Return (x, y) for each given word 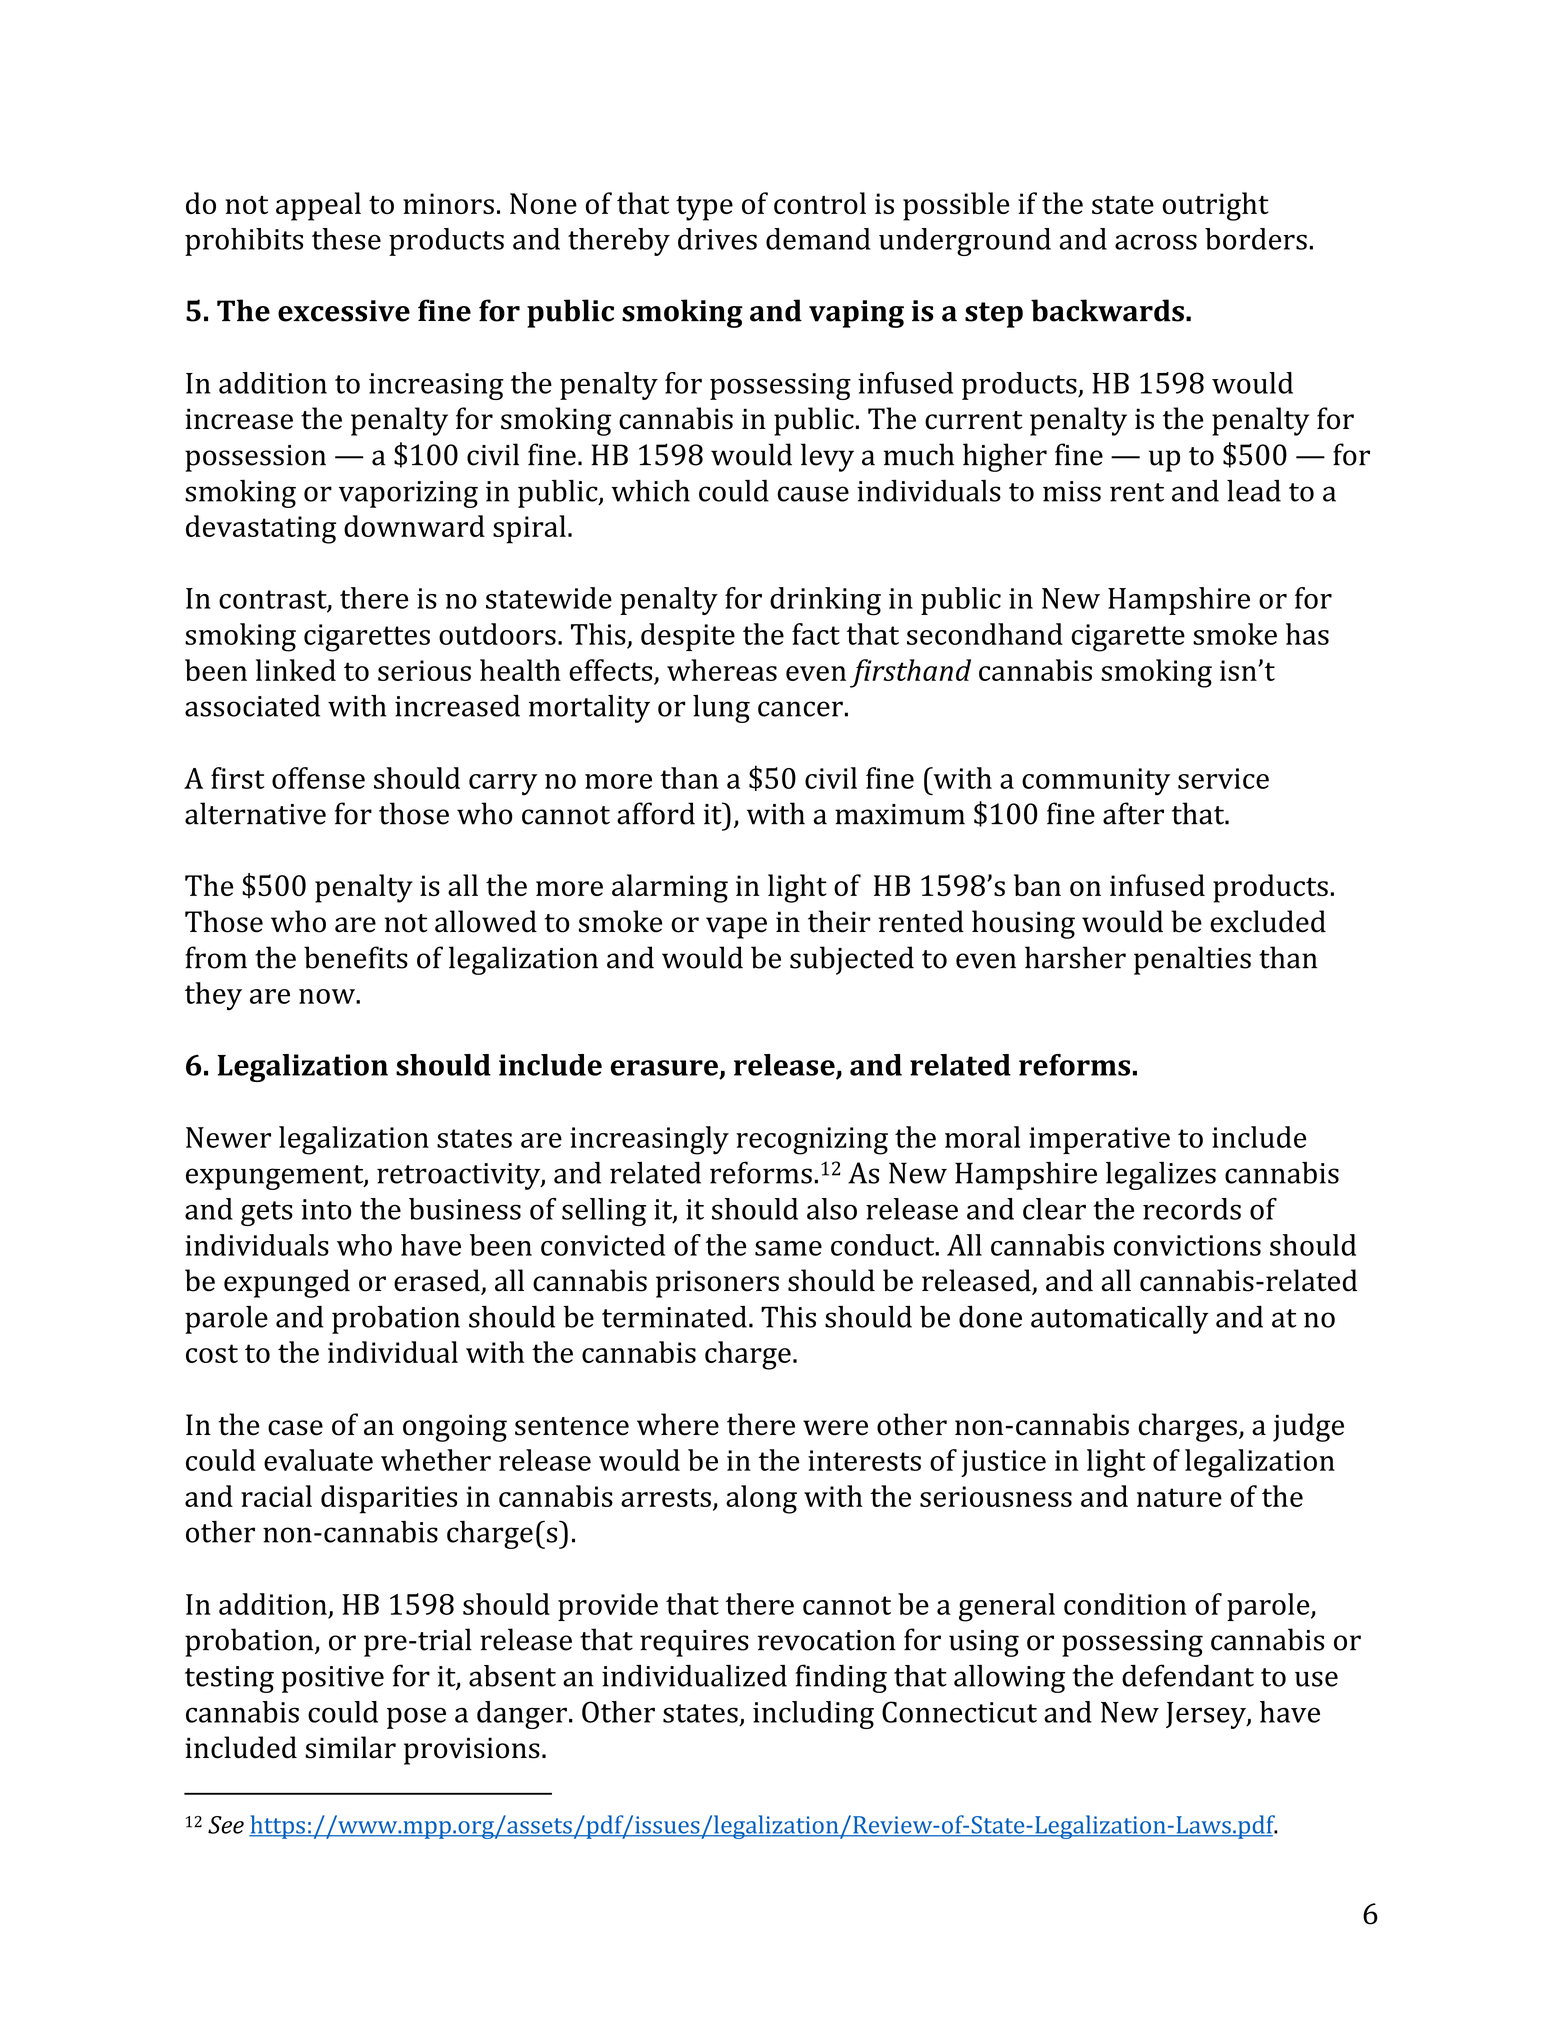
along (761, 1499)
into (326, 1209)
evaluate (318, 1460)
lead (1254, 491)
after (1133, 813)
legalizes (1161, 1175)
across (1156, 242)
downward (414, 526)
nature (1179, 1497)
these (346, 239)
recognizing (812, 1141)
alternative (255, 813)
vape (736, 928)
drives (717, 239)
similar (350, 1747)
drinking (825, 601)
